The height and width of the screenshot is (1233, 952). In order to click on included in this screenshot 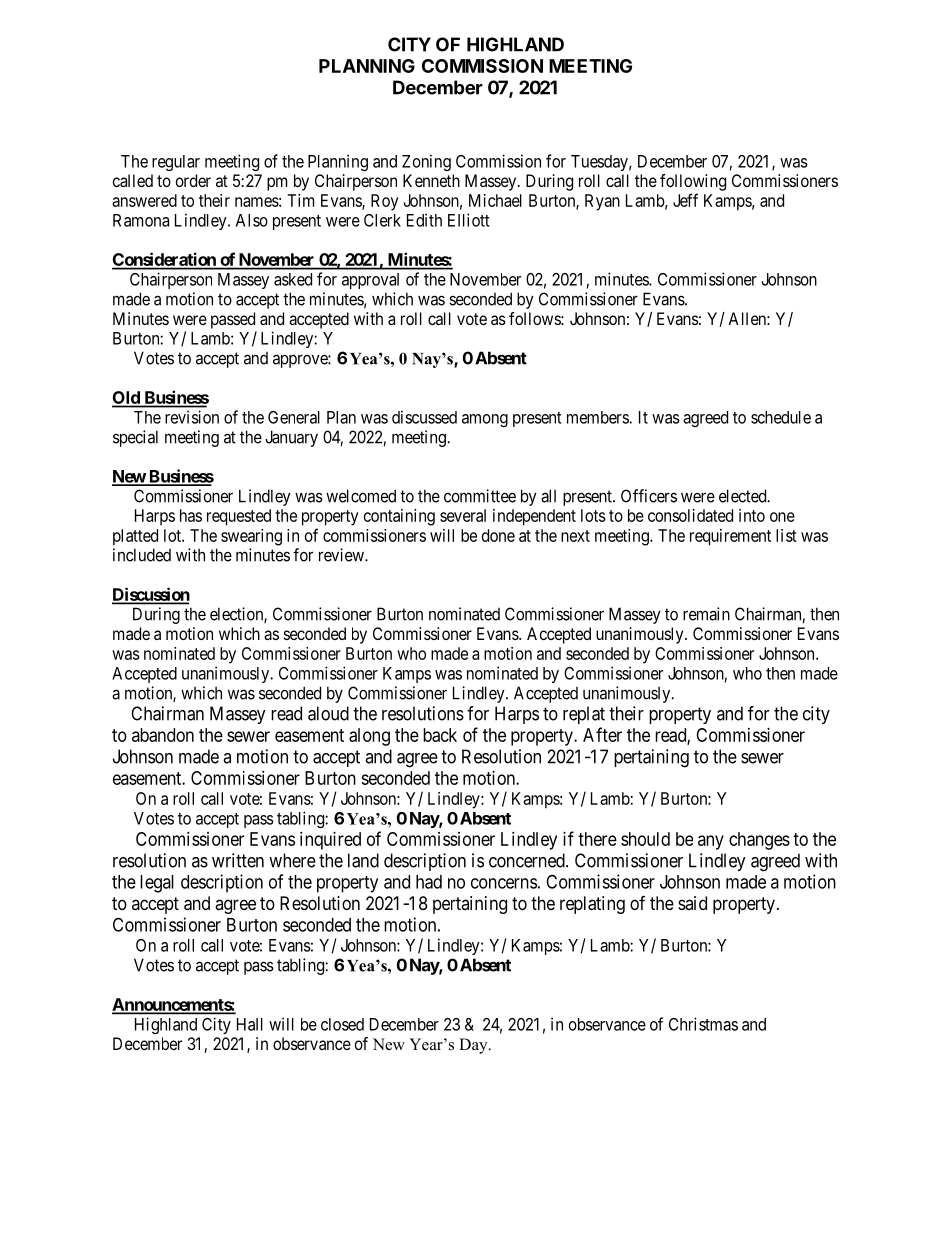, I will do `click(142, 555)`.
